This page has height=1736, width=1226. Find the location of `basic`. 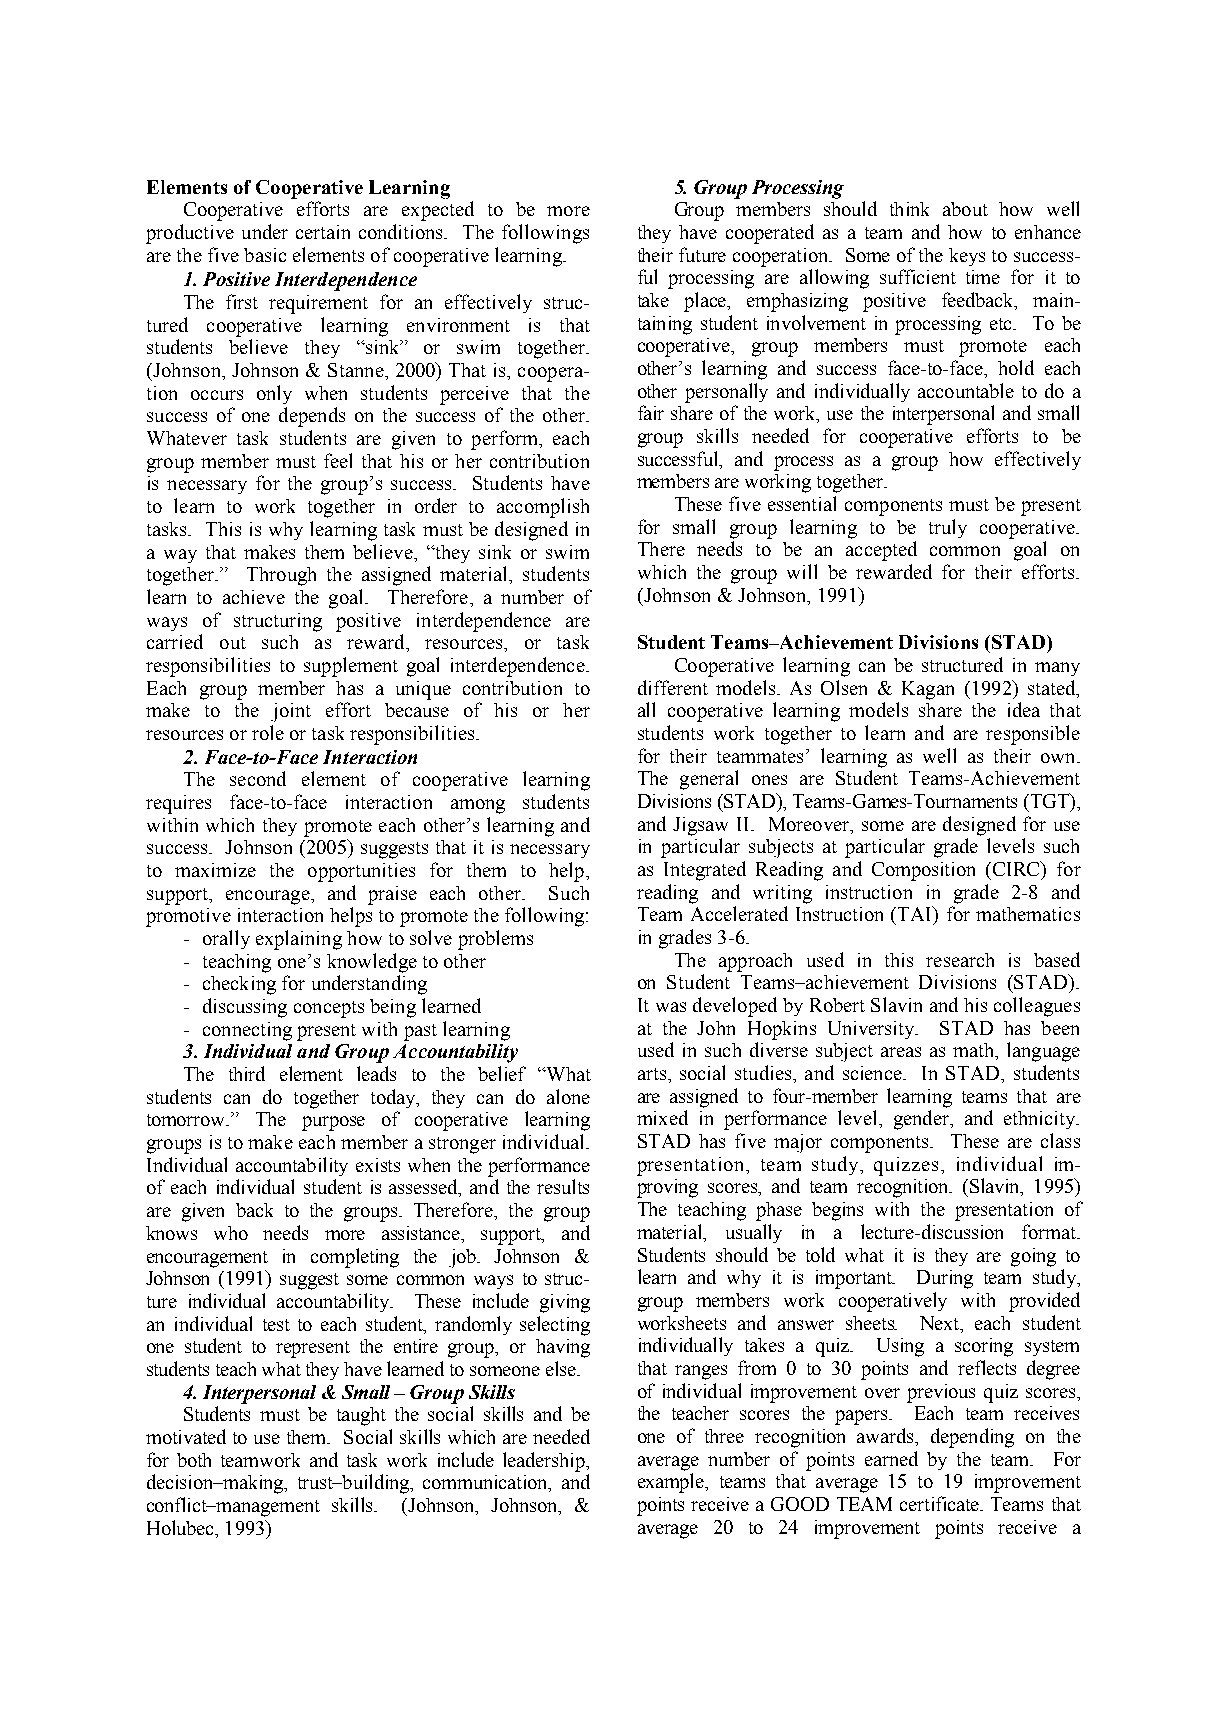

basic is located at coordinates (265, 255).
